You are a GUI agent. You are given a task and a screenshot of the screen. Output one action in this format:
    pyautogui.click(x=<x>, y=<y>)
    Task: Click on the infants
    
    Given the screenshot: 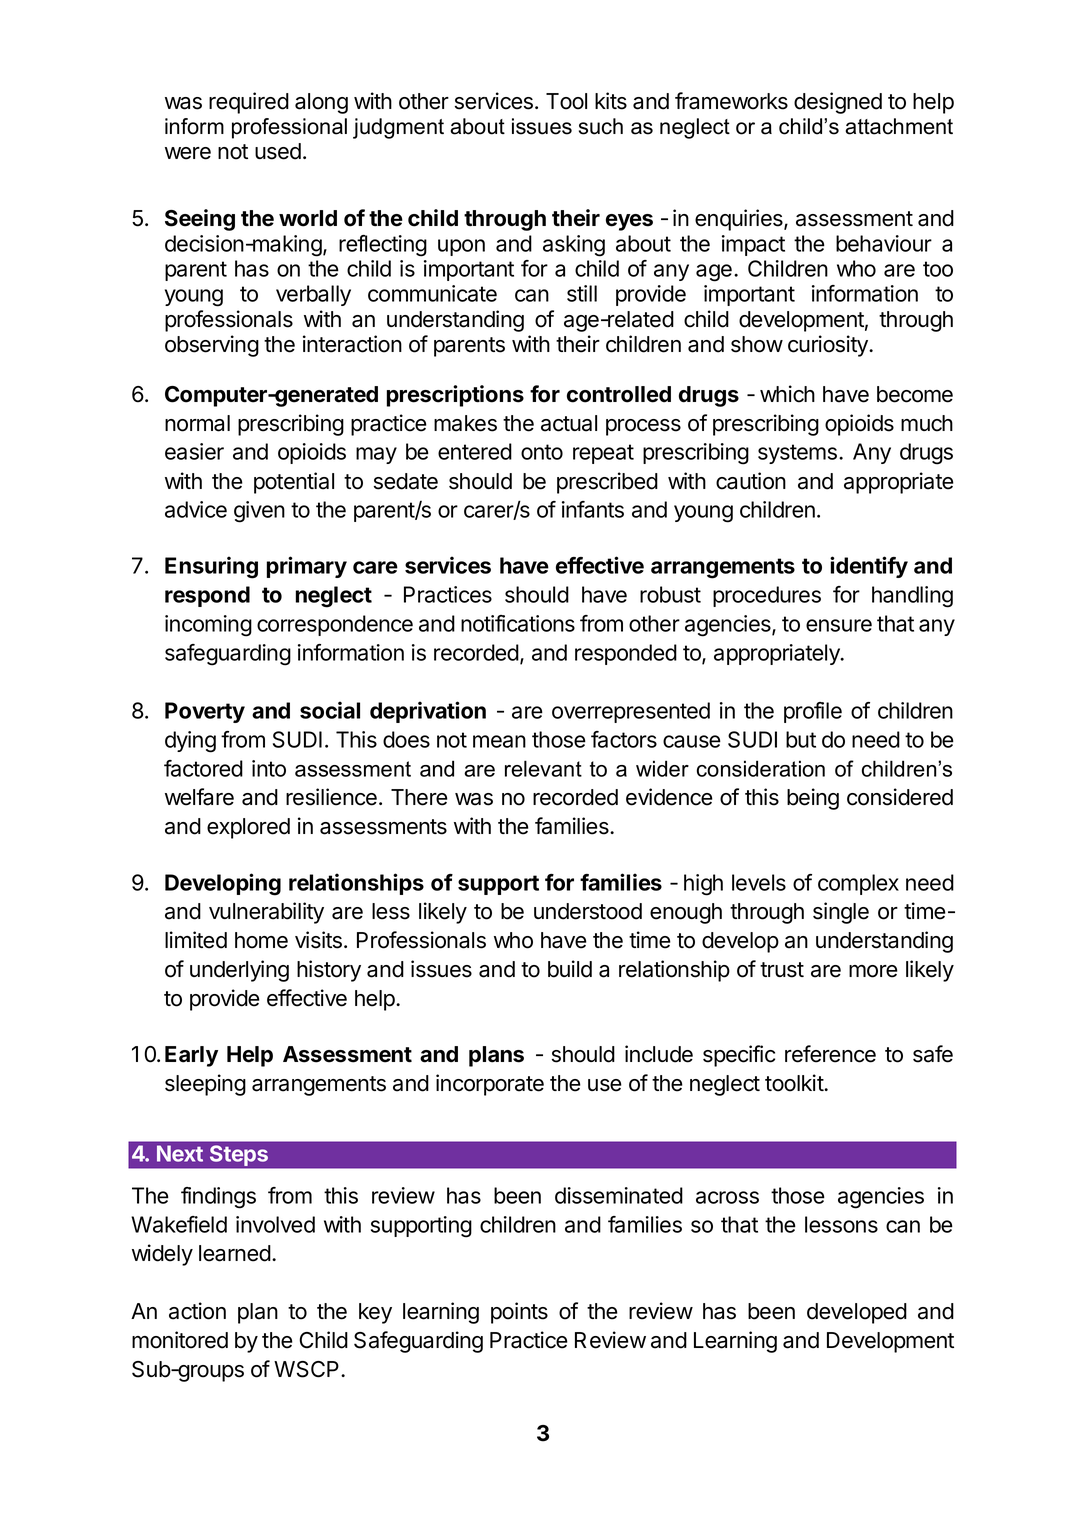 What is the action you would take?
    pyautogui.click(x=593, y=509)
